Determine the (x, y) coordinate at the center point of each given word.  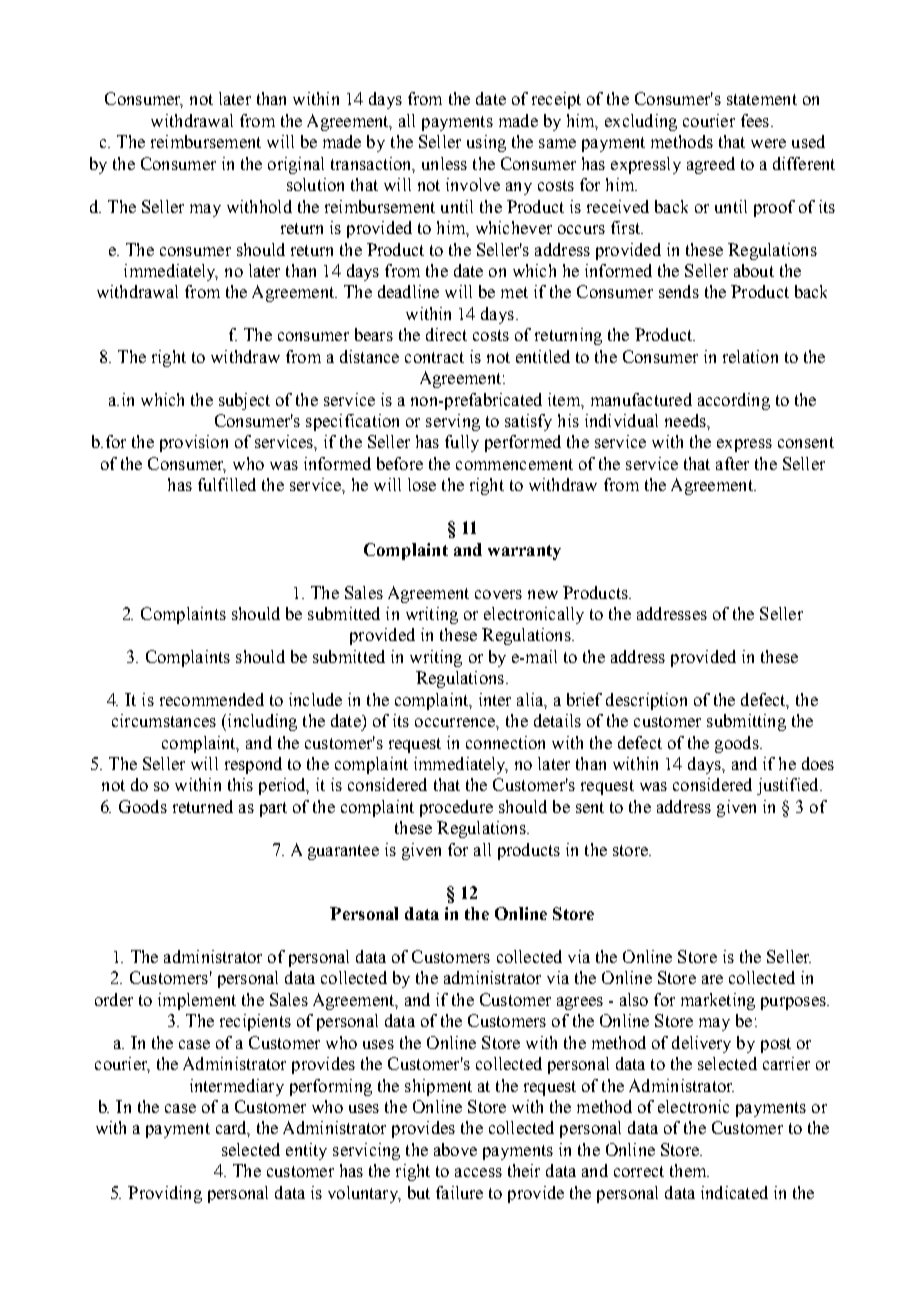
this (240, 784)
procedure (456, 808)
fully (462, 443)
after (732, 463)
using (486, 143)
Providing (165, 1194)
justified (789, 786)
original (296, 165)
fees (755, 120)
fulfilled (227, 484)
